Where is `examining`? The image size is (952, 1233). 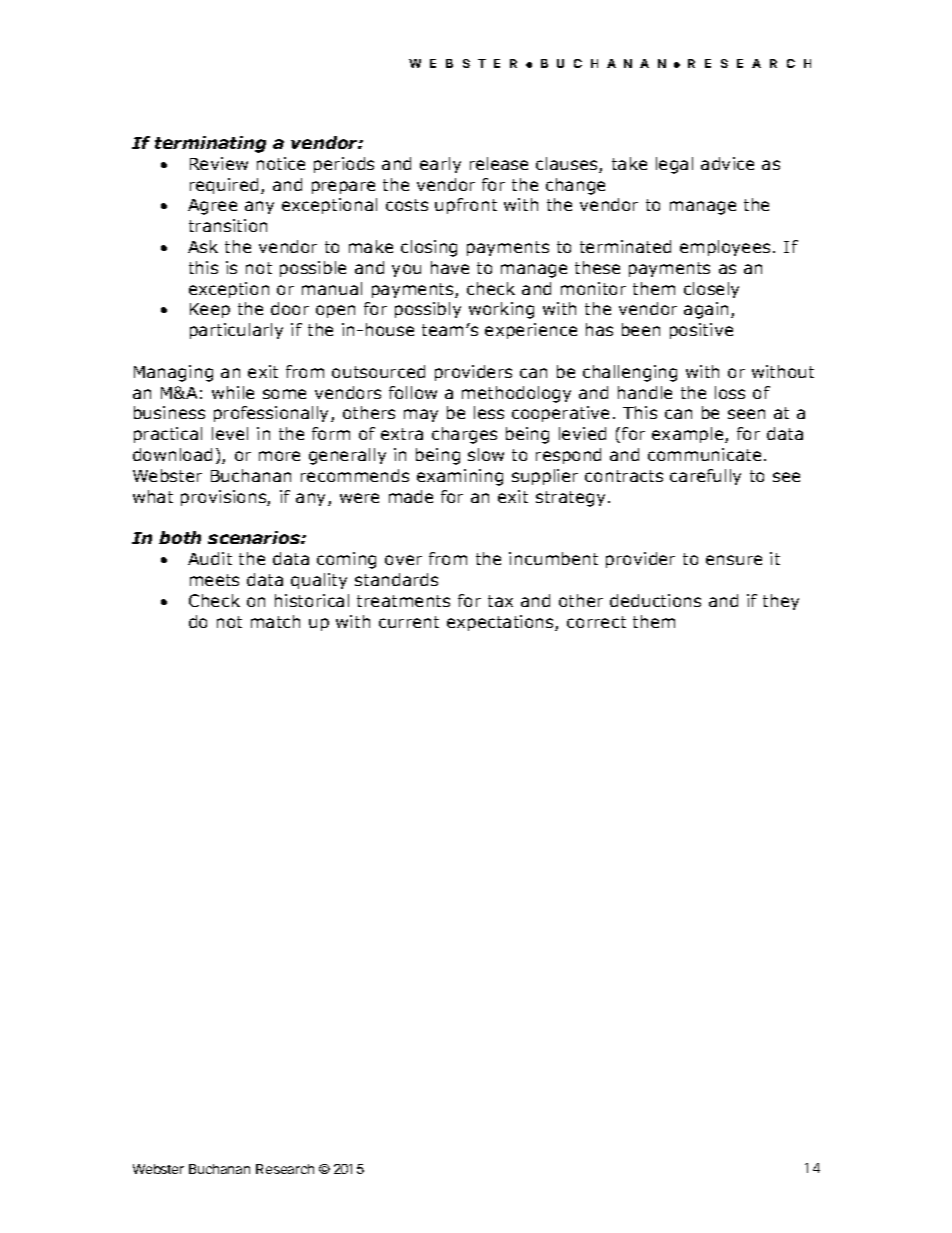
examining is located at coordinates (460, 477).
